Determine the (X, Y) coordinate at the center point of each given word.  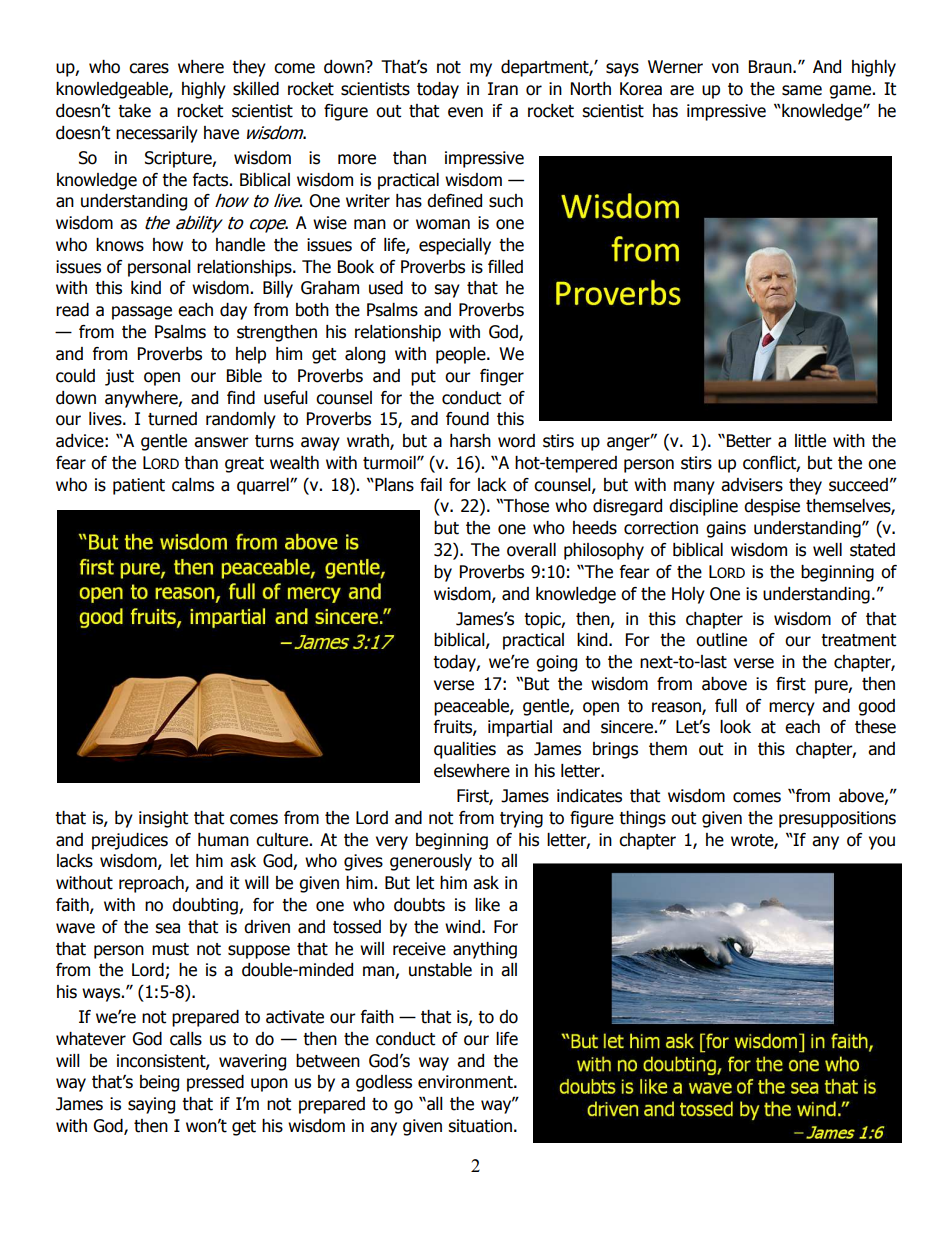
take (134, 111)
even (465, 112)
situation (480, 1126)
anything (485, 950)
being (159, 1083)
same (802, 90)
